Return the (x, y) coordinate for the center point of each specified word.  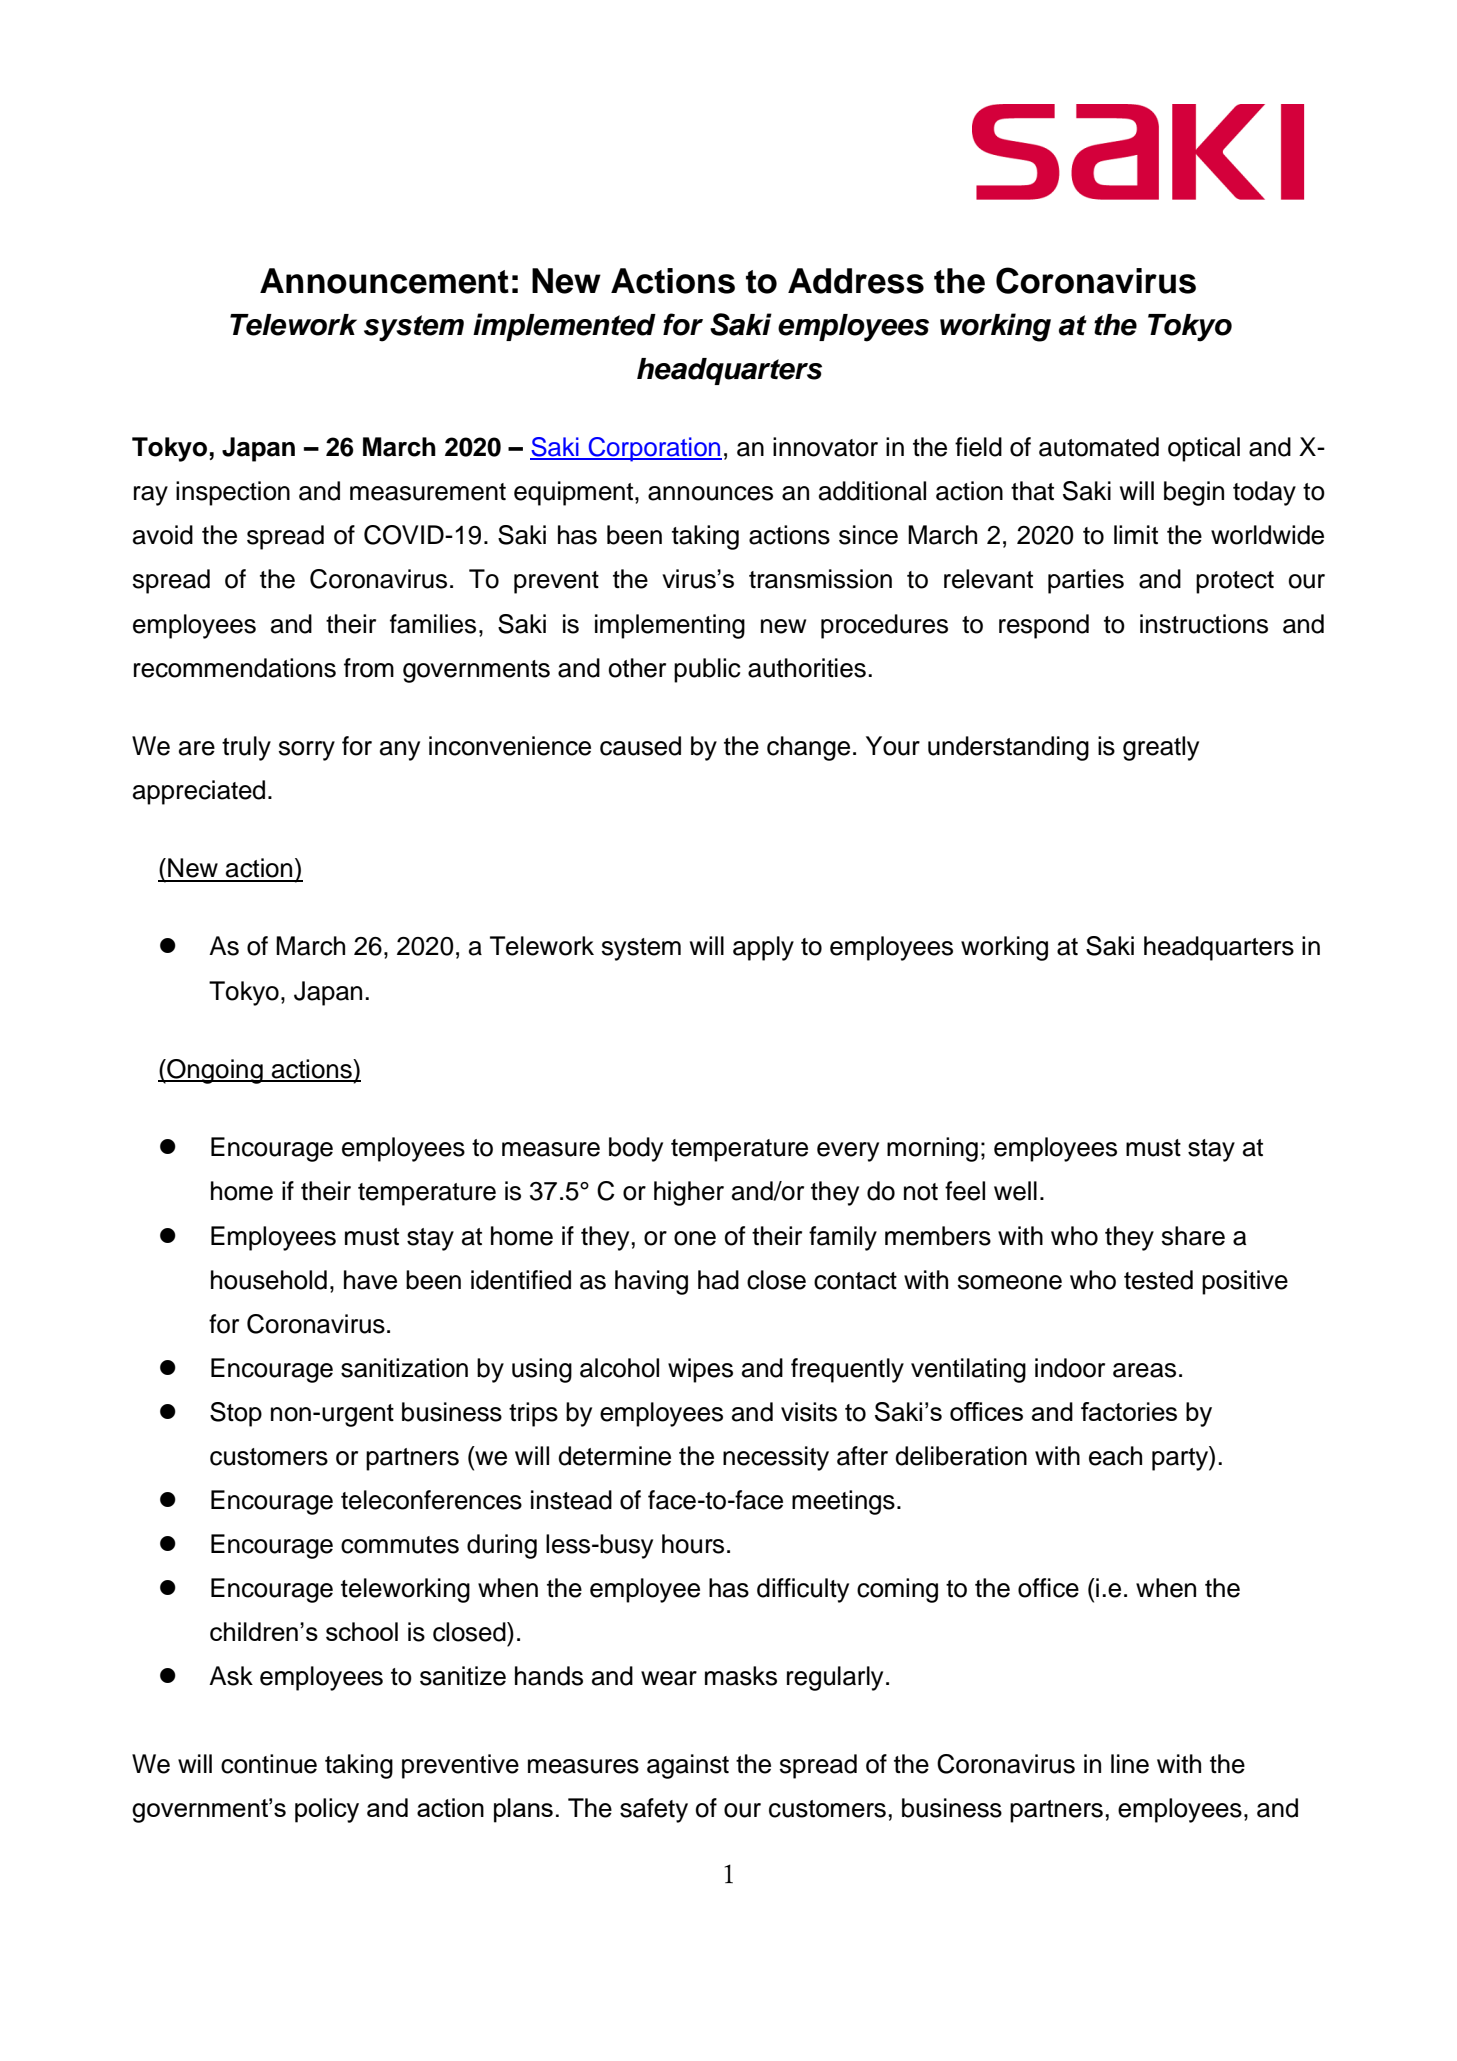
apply (763, 948)
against (688, 1766)
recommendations (235, 668)
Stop (236, 1414)
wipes (700, 1370)
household (269, 1280)
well (1015, 1191)
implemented (564, 327)
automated (1099, 447)
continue (269, 1764)
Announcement (384, 281)
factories (1129, 1411)
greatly (1161, 748)
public (707, 670)
